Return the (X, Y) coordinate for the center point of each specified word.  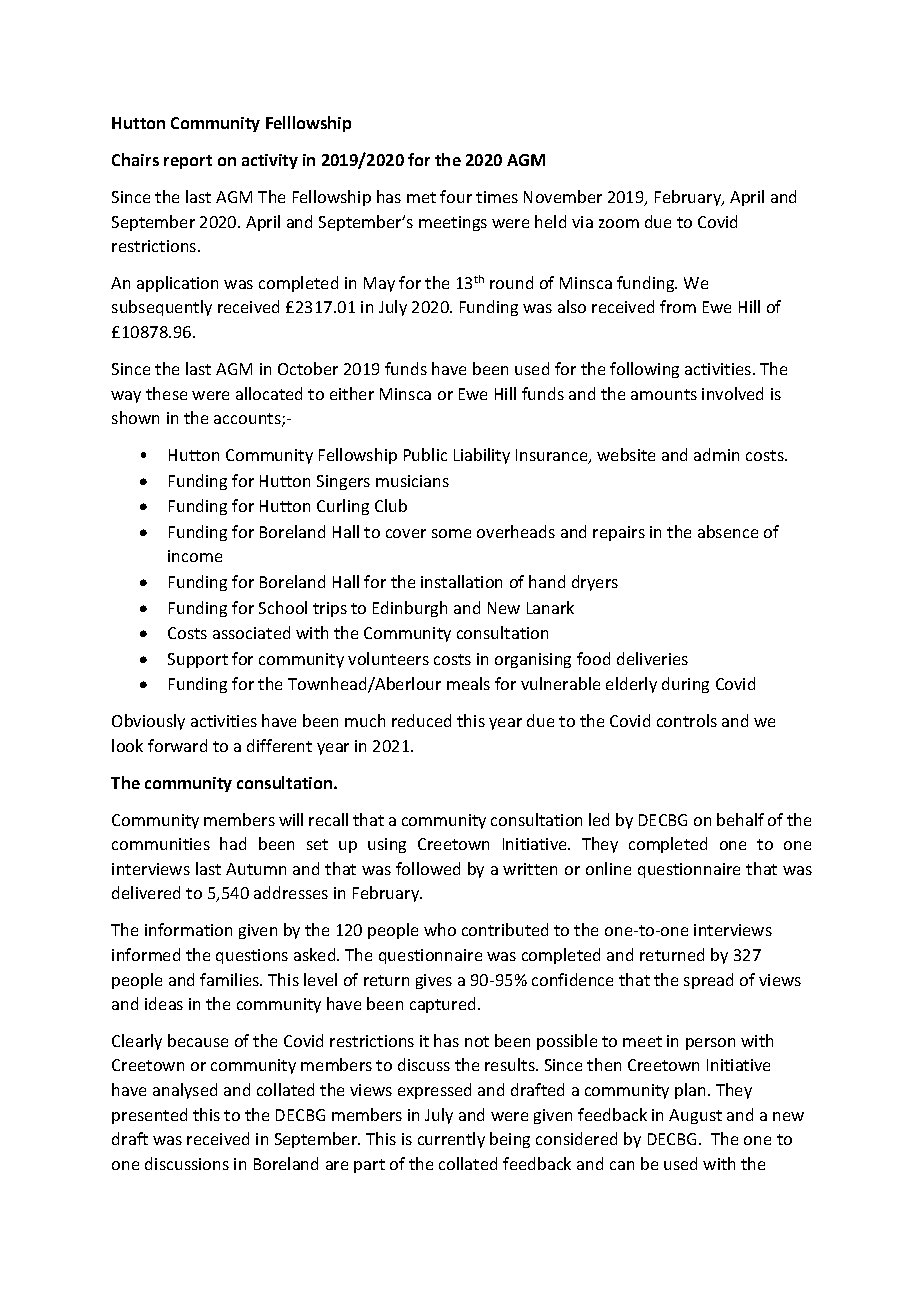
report (188, 162)
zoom (619, 223)
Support (198, 660)
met (421, 197)
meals (468, 683)
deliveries (652, 658)
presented (149, 1116)
